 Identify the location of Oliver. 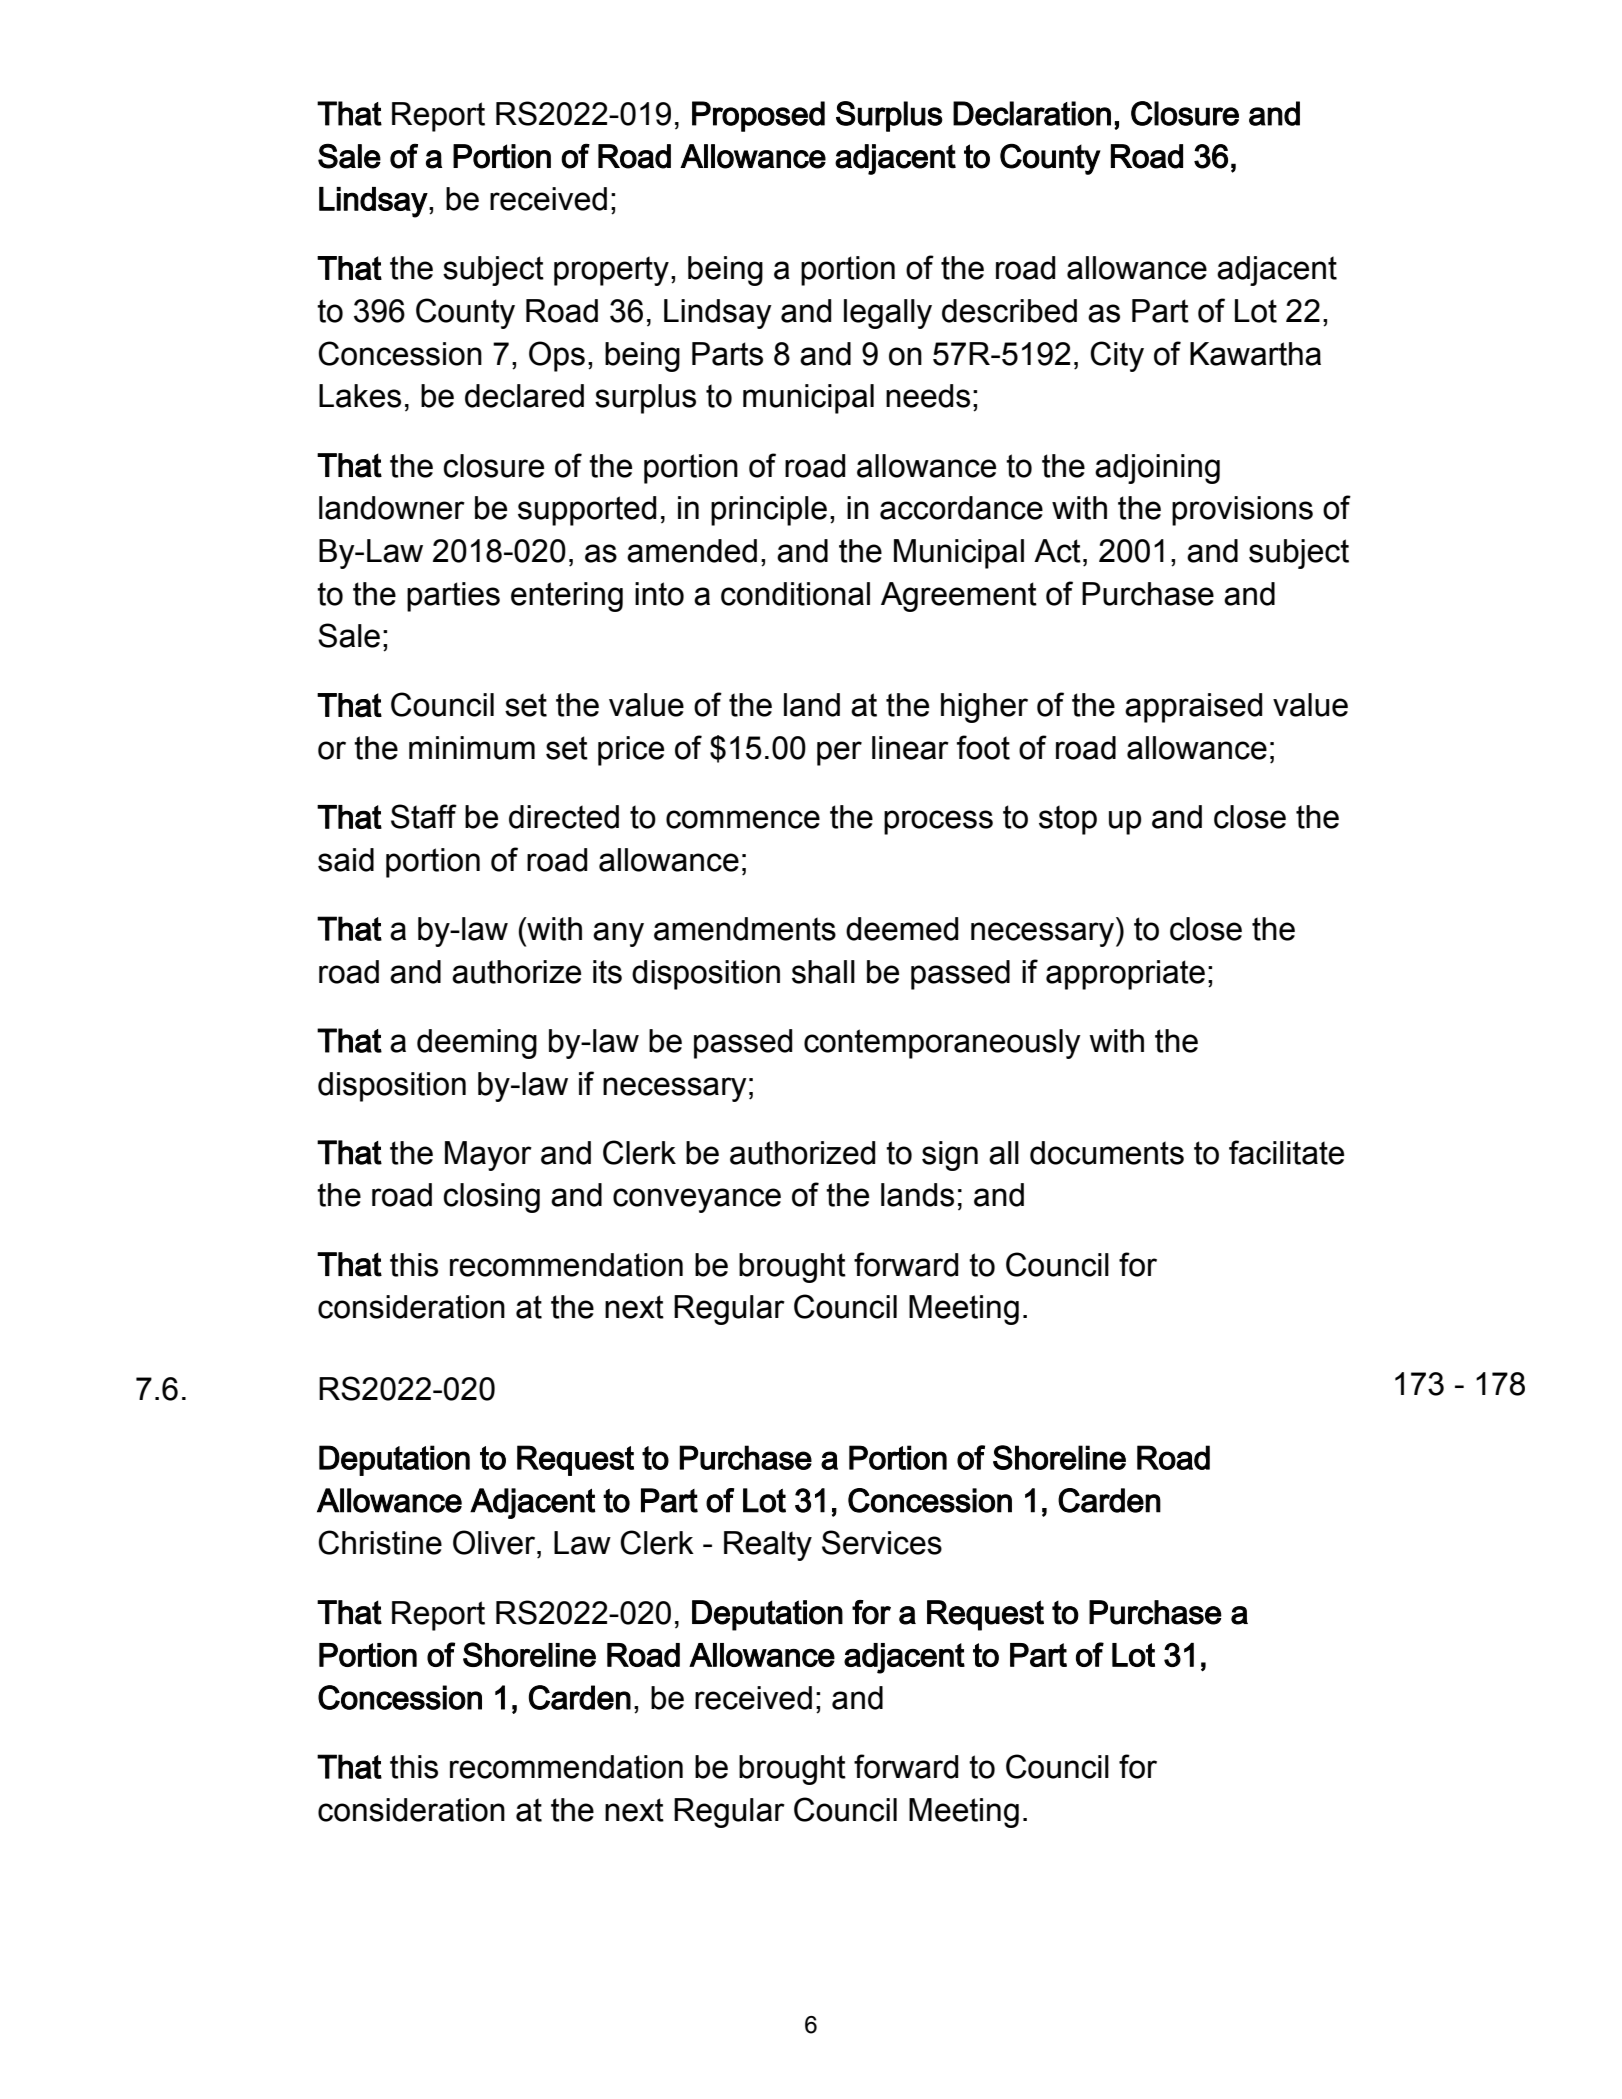
(495, 1542).
